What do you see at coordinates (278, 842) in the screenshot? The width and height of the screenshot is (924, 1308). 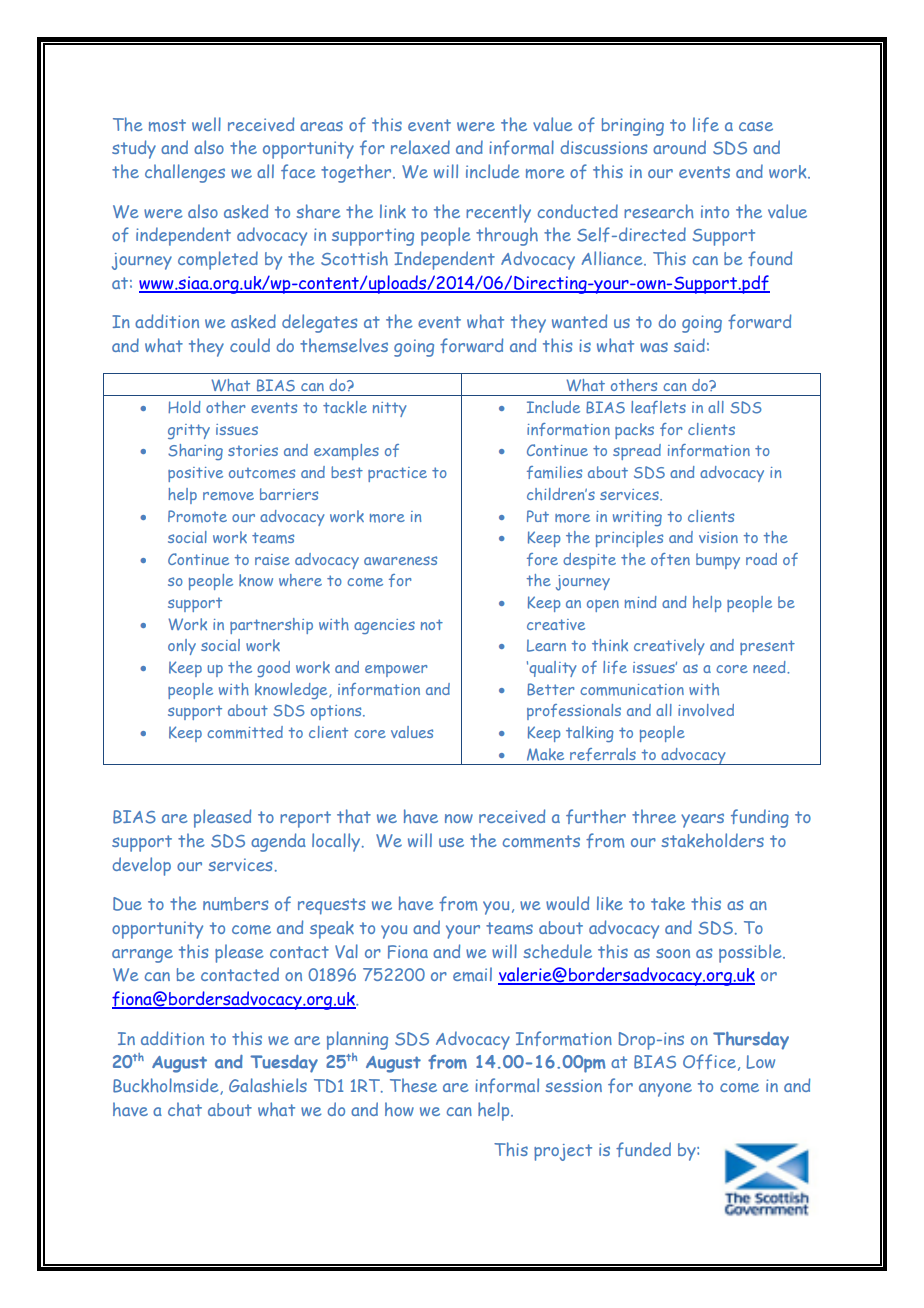 I see `agenda` at bounding box center [278, 842].
